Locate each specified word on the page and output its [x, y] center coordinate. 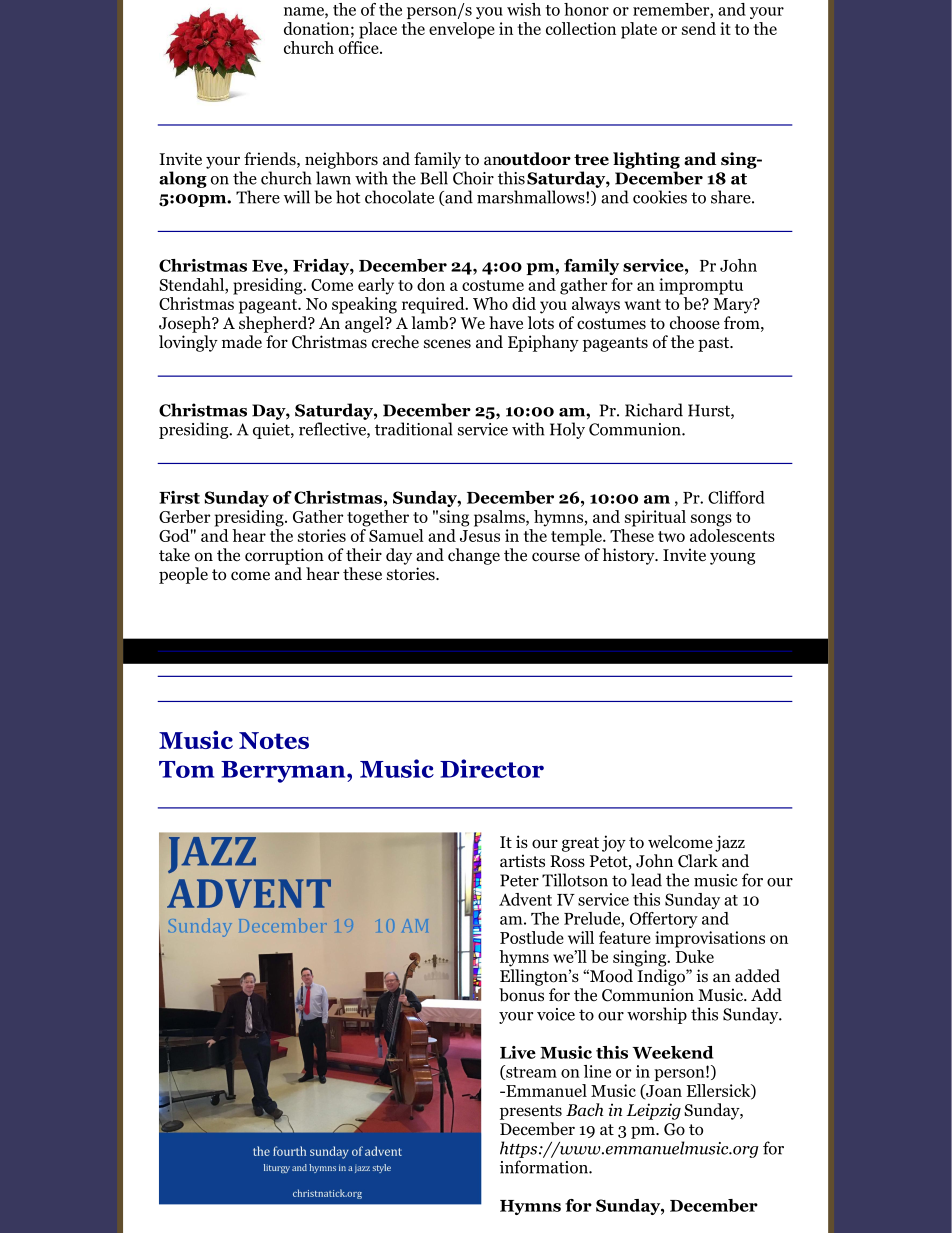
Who [490, 303]
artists [522, 860]
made [242, 342]
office [360, 47]
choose [695, 323]
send [699, 28]
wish [524, 9]
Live [518, 1052]
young [732, 558]
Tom [186, 769]
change [474, 556]
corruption [284, 556]
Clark [698, 861]
